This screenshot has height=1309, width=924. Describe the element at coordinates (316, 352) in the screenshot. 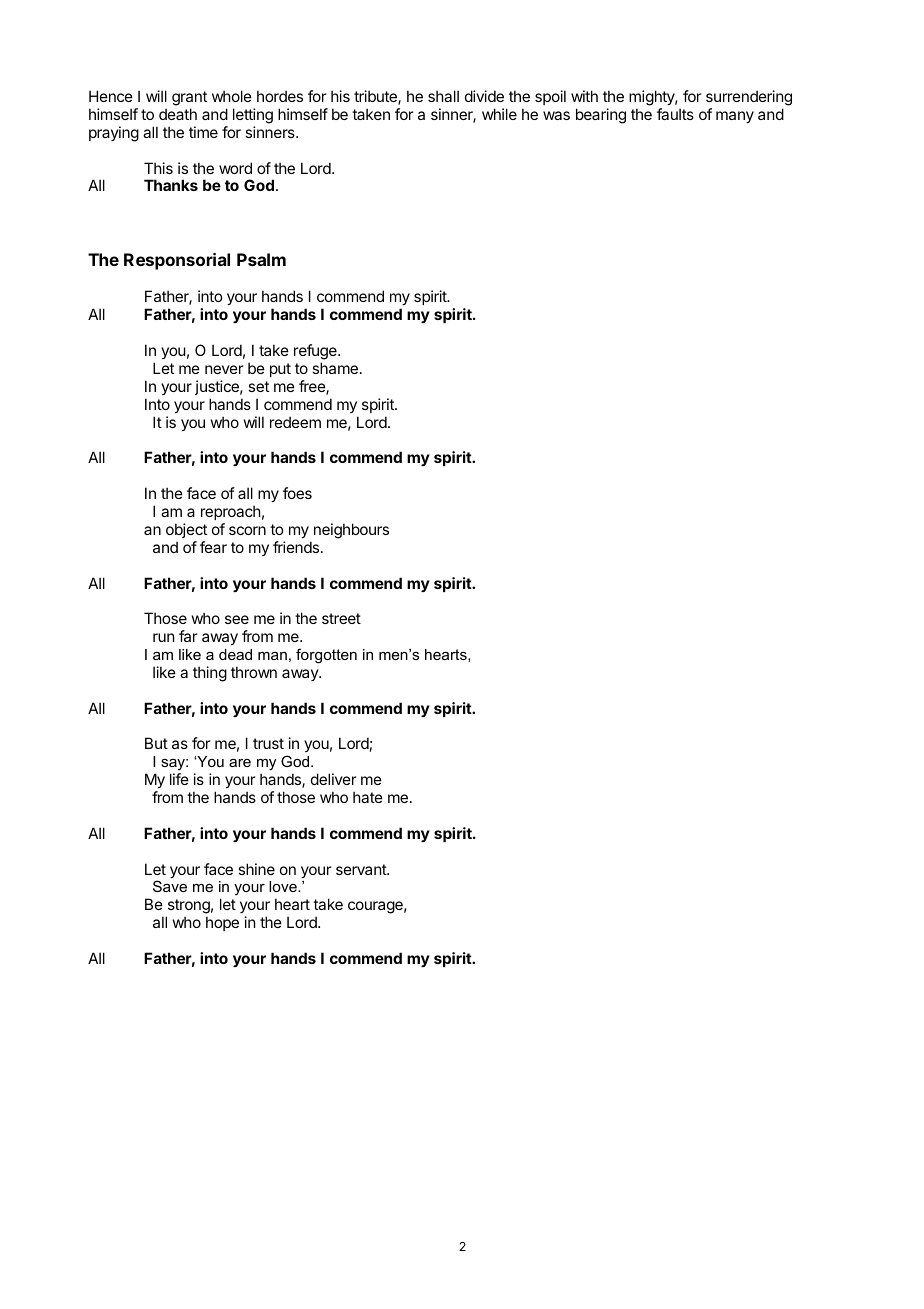

I see `refuge` at that location.
